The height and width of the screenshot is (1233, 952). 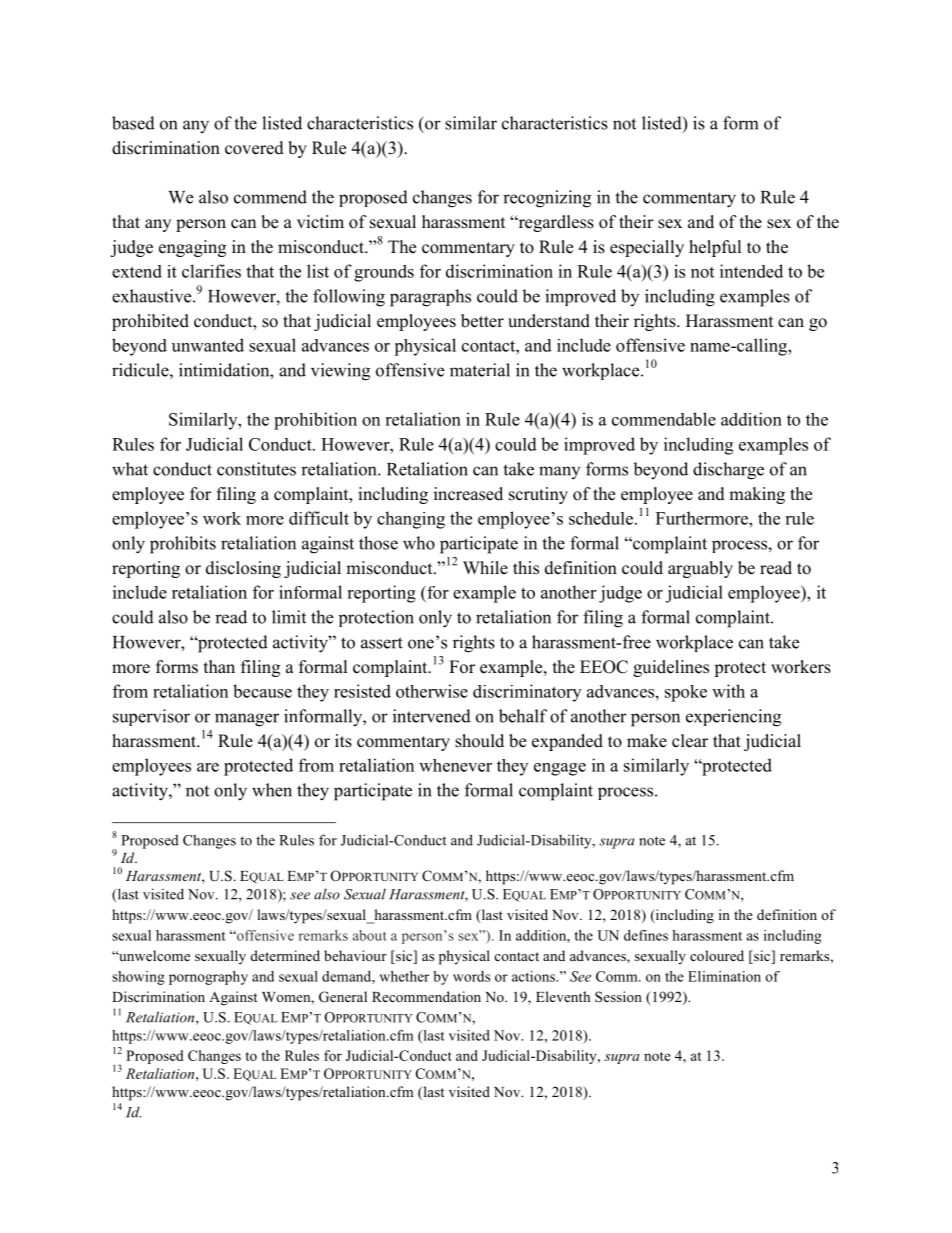 I want to click on who, so click(x=419, y=543).
